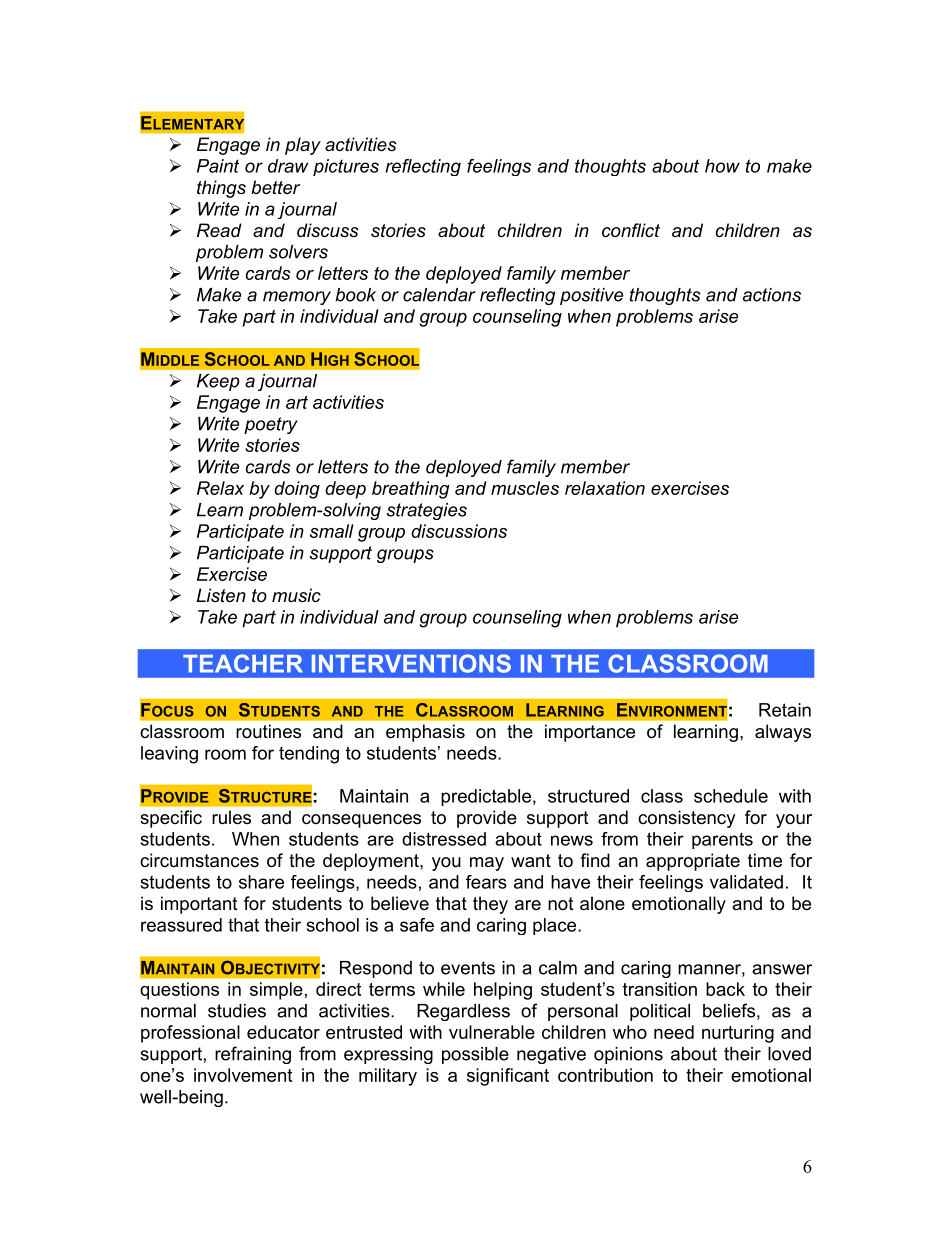  What do you see at coordinates (411, 663) in the image?
I see `INTERVENTIONS` at bounding box center [411, 663].
